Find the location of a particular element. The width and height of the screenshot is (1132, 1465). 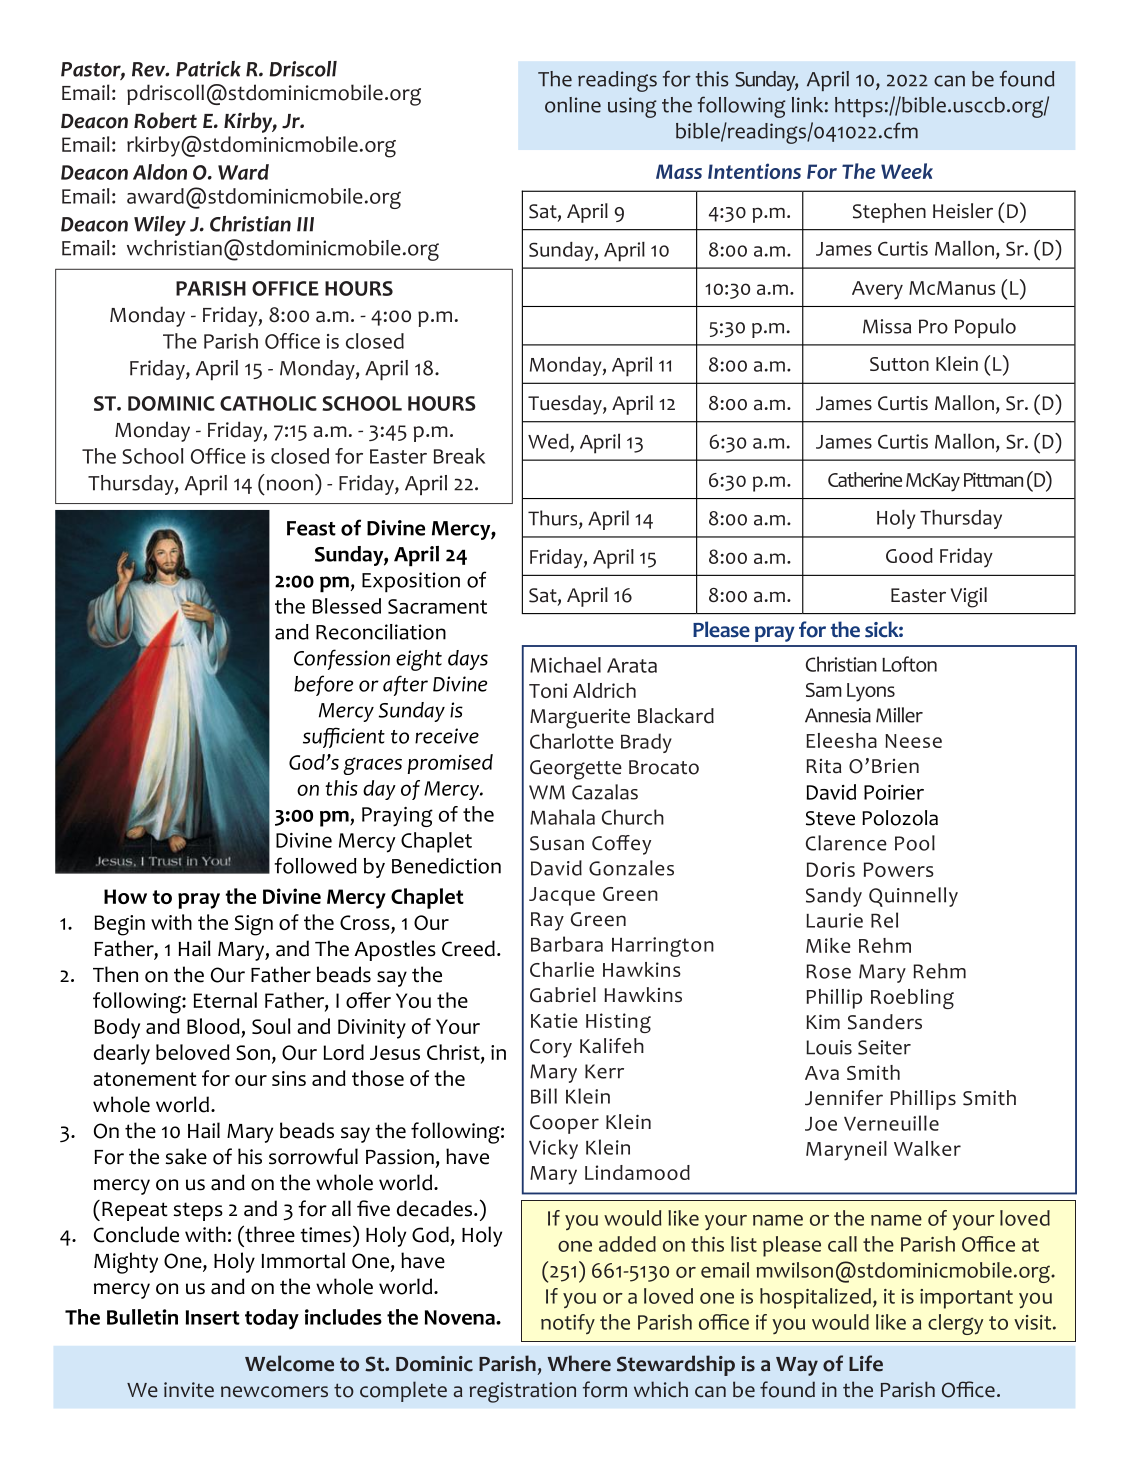

Insert is located at coordinates (213, 1317).
